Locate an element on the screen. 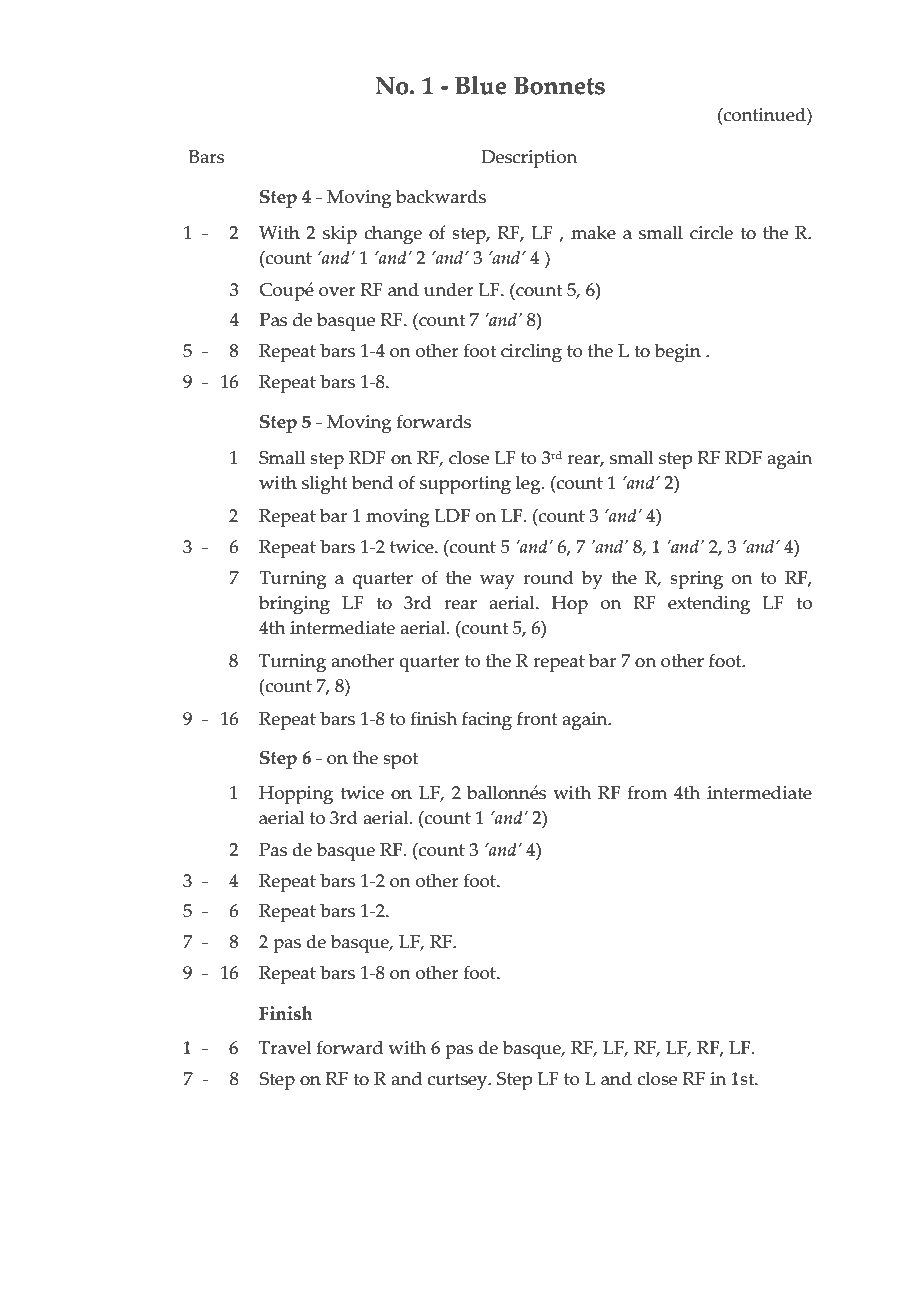 This screenshot has height=1308, width=924. front is located at coordinates (537, 718).
